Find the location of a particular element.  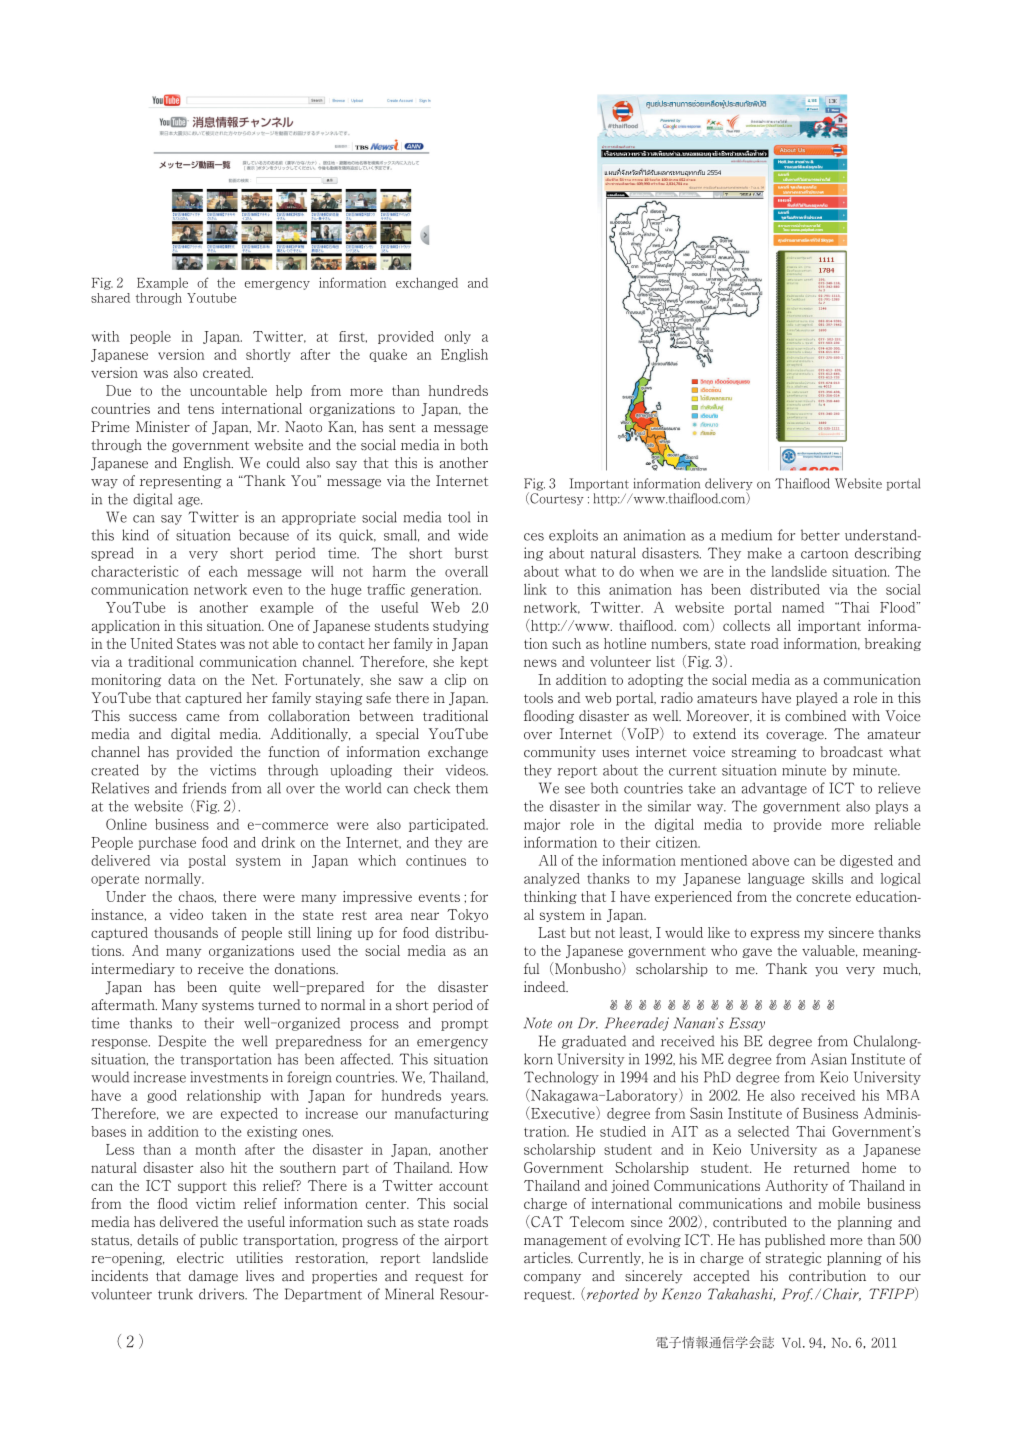

electric is located at coordinates (200, 1258).
